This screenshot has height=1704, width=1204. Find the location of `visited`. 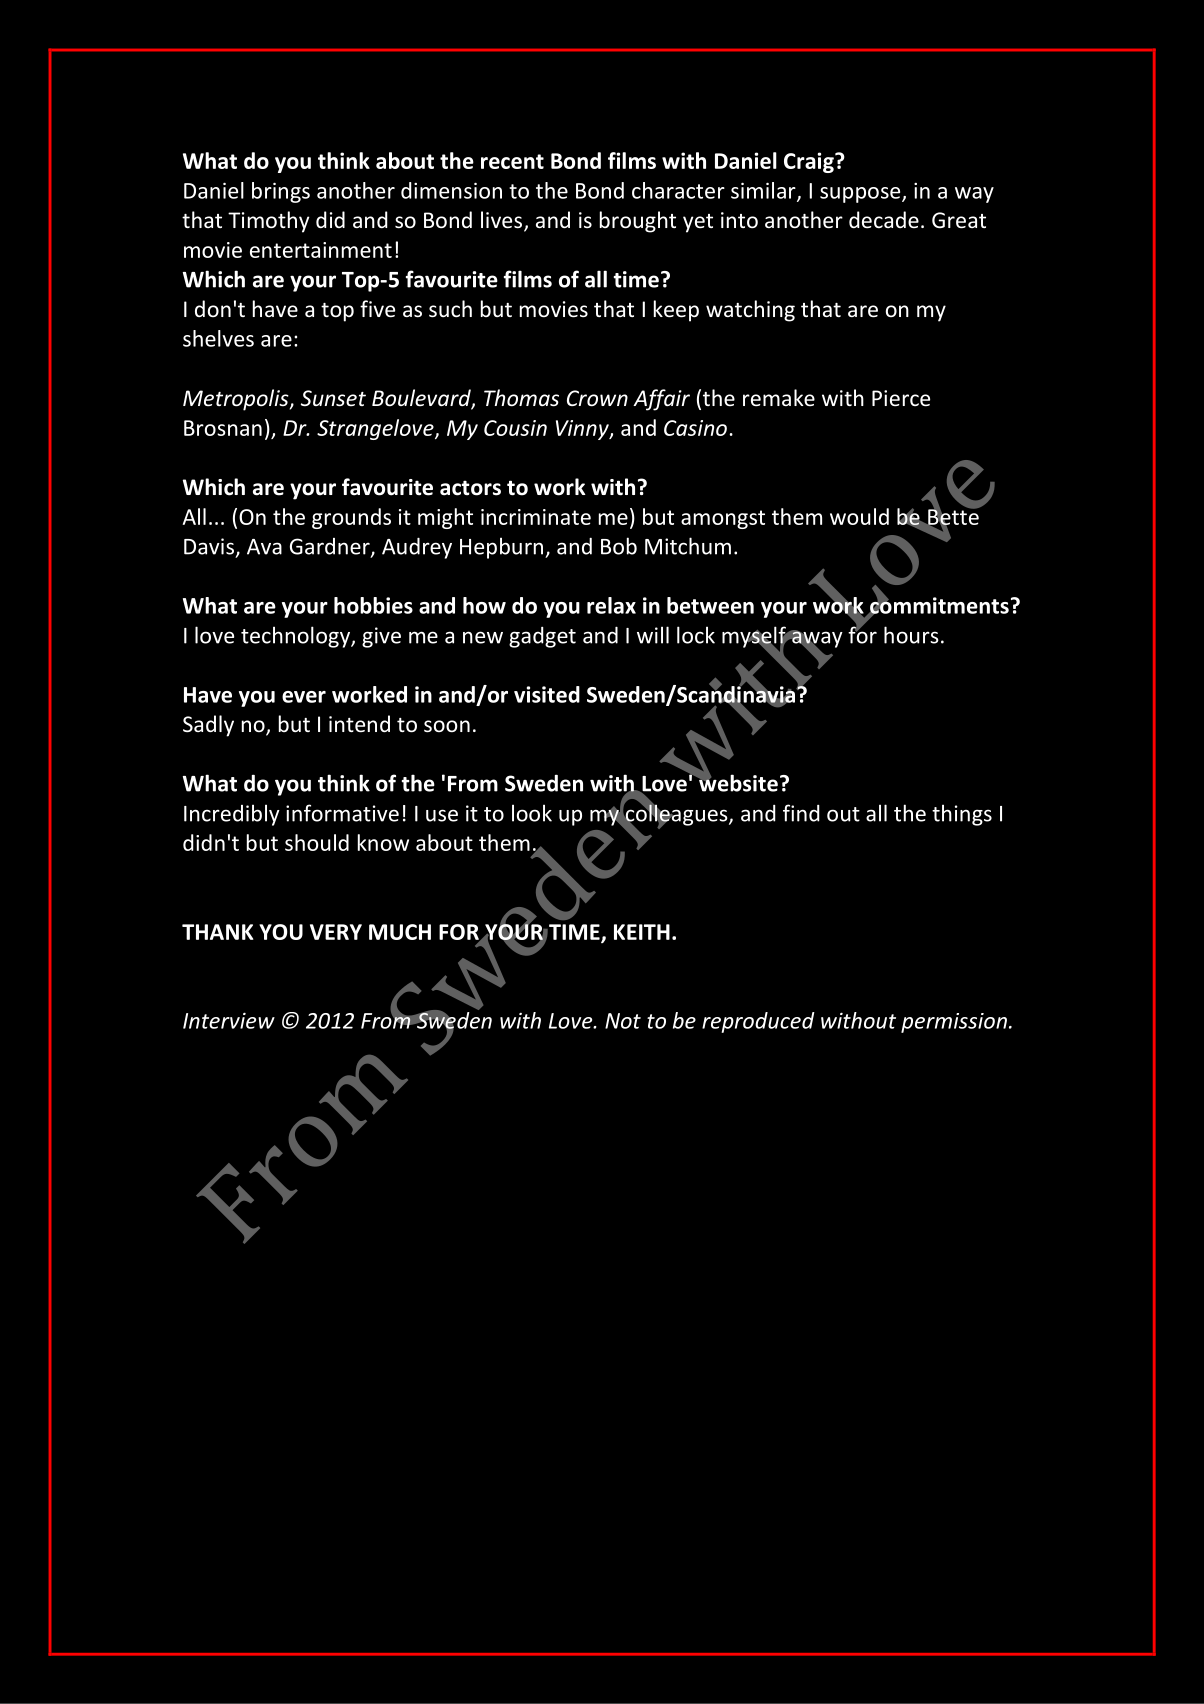

visited is located at coordinates (547, 694).
